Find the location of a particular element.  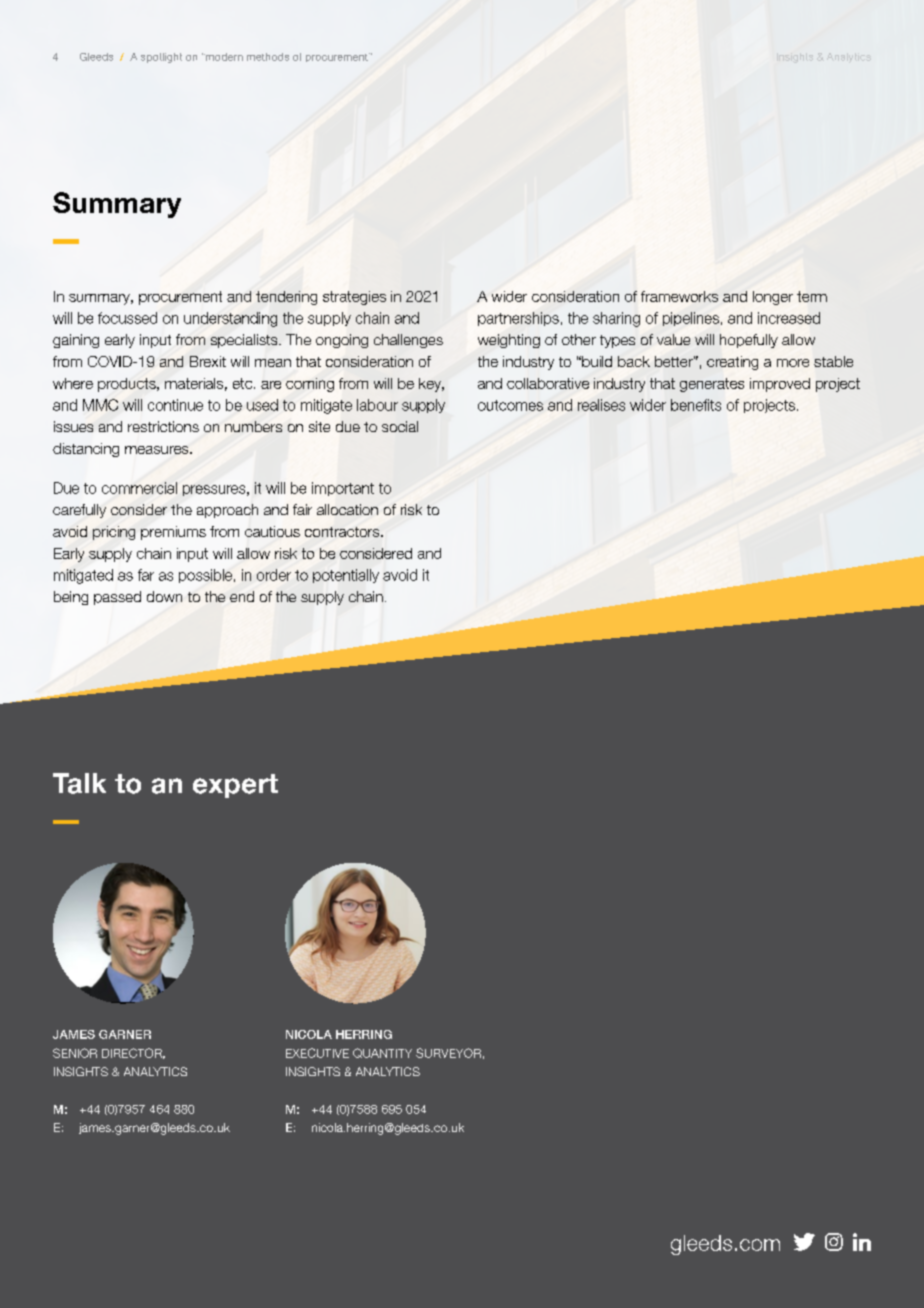

challenges is located at coordinates (408, 341).
